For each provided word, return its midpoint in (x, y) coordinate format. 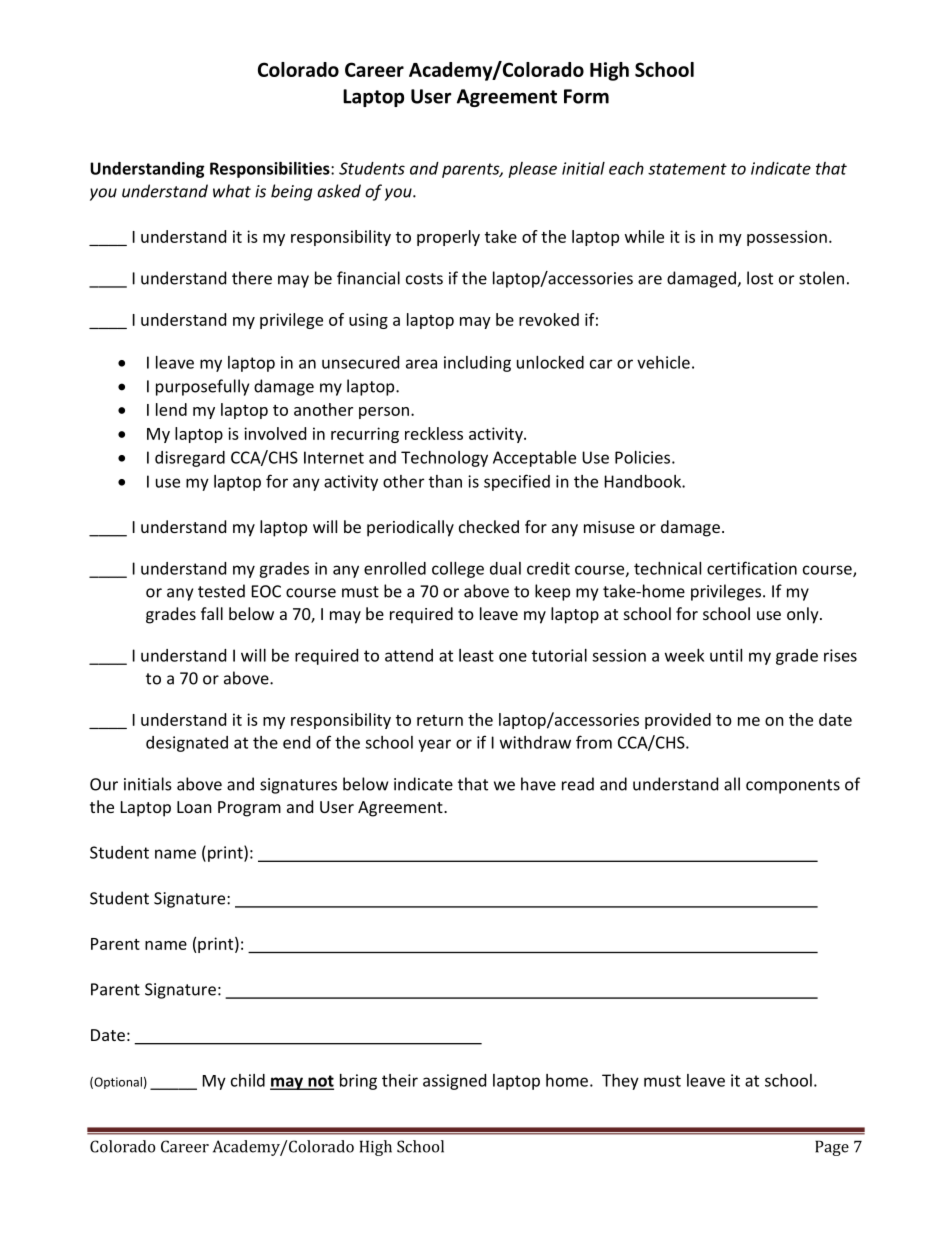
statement (687, 169)
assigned (454, 1082)
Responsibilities (271, 170)
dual (505, 568)
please (532, 170)
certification (752, 568)
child (248, 1080)
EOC (266, 591)
